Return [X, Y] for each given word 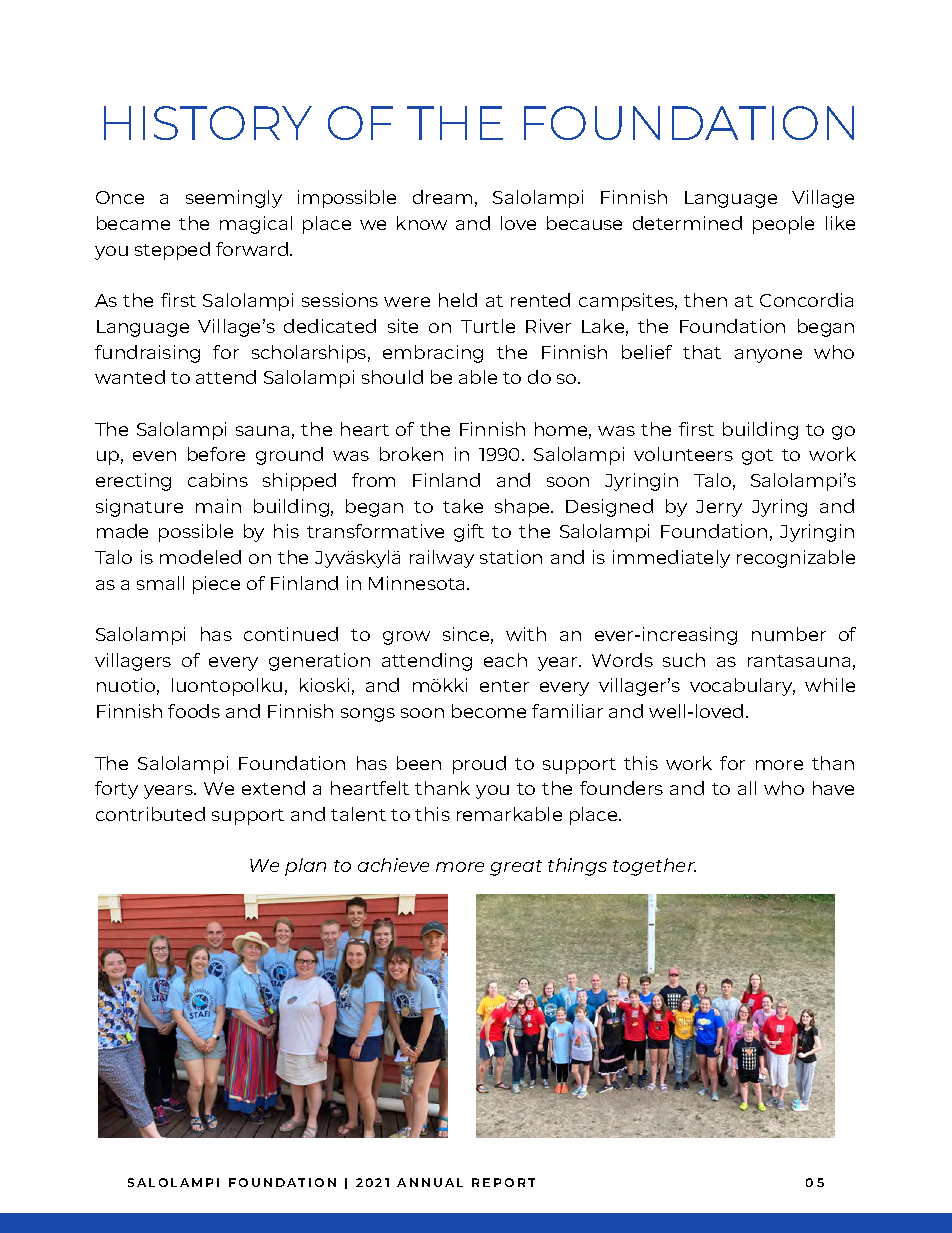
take [463, 506]
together [654, 867]
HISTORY [208, 123]
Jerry [719, 508]
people [783, 225]
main [218, 506]
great [516, 868]
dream [442, 197]
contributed [150, 814]
